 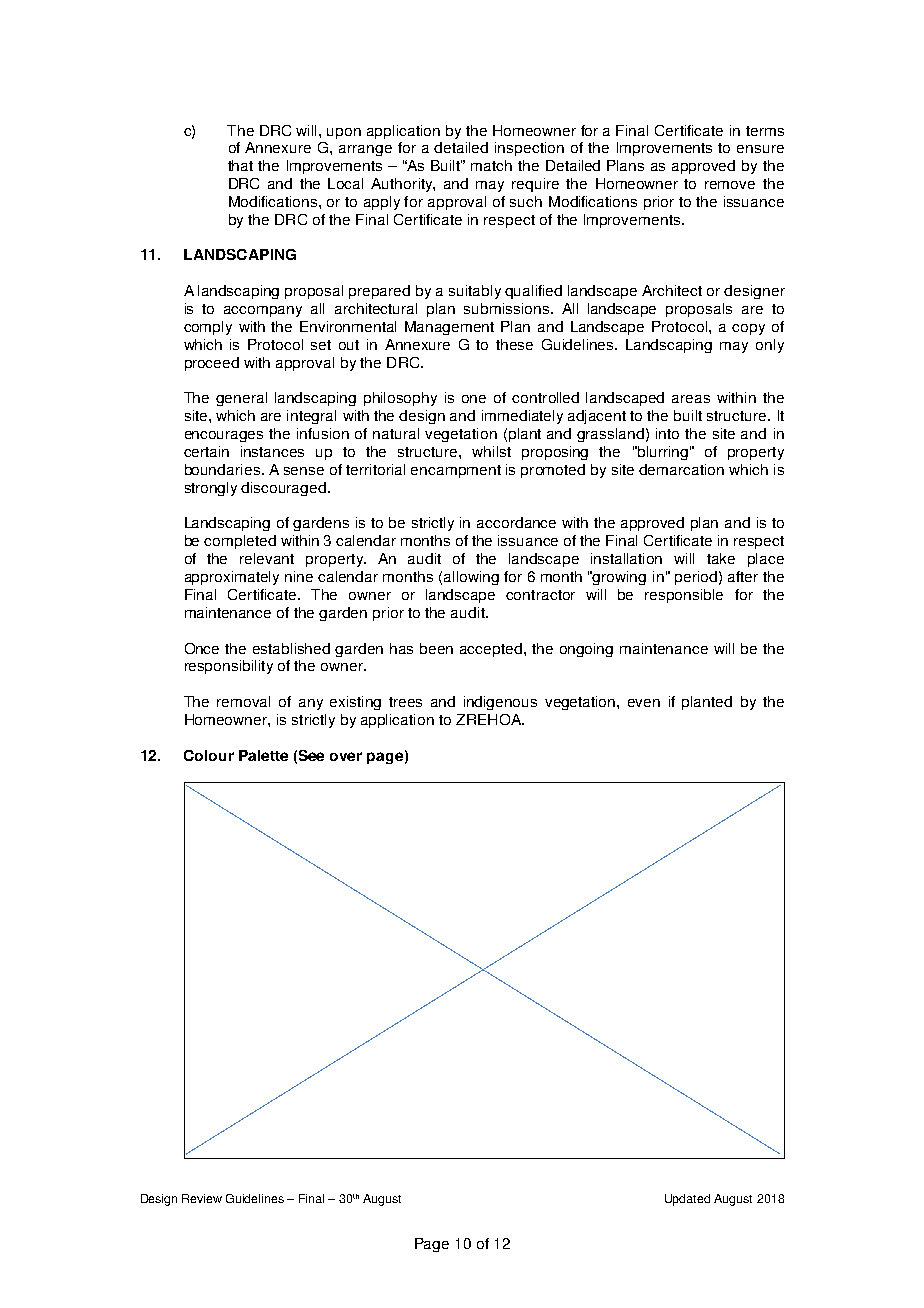 I want to click on discouraged, so click(x=283, y=489).
